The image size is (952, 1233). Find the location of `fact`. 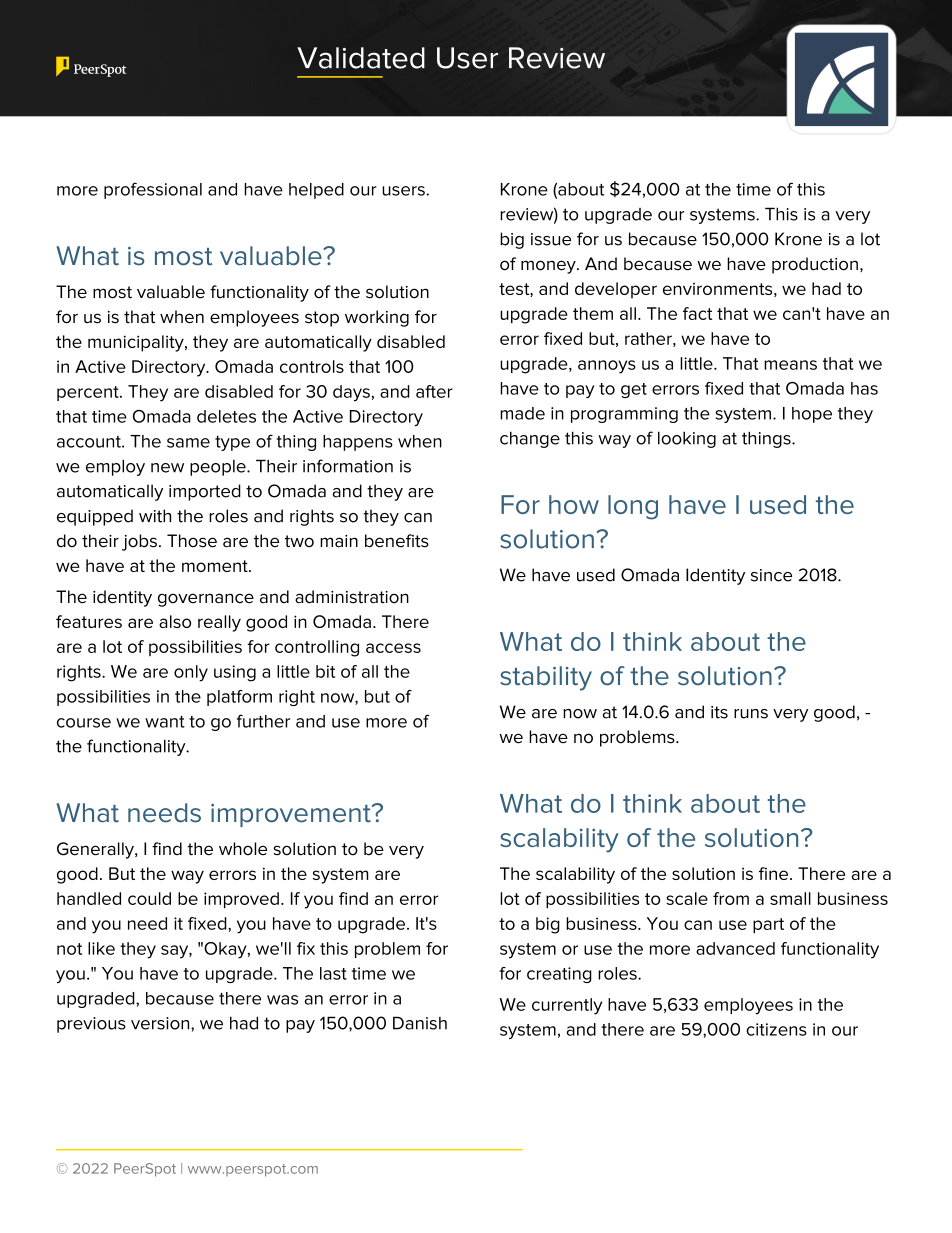

fact is located at coordinates (697, 313).
